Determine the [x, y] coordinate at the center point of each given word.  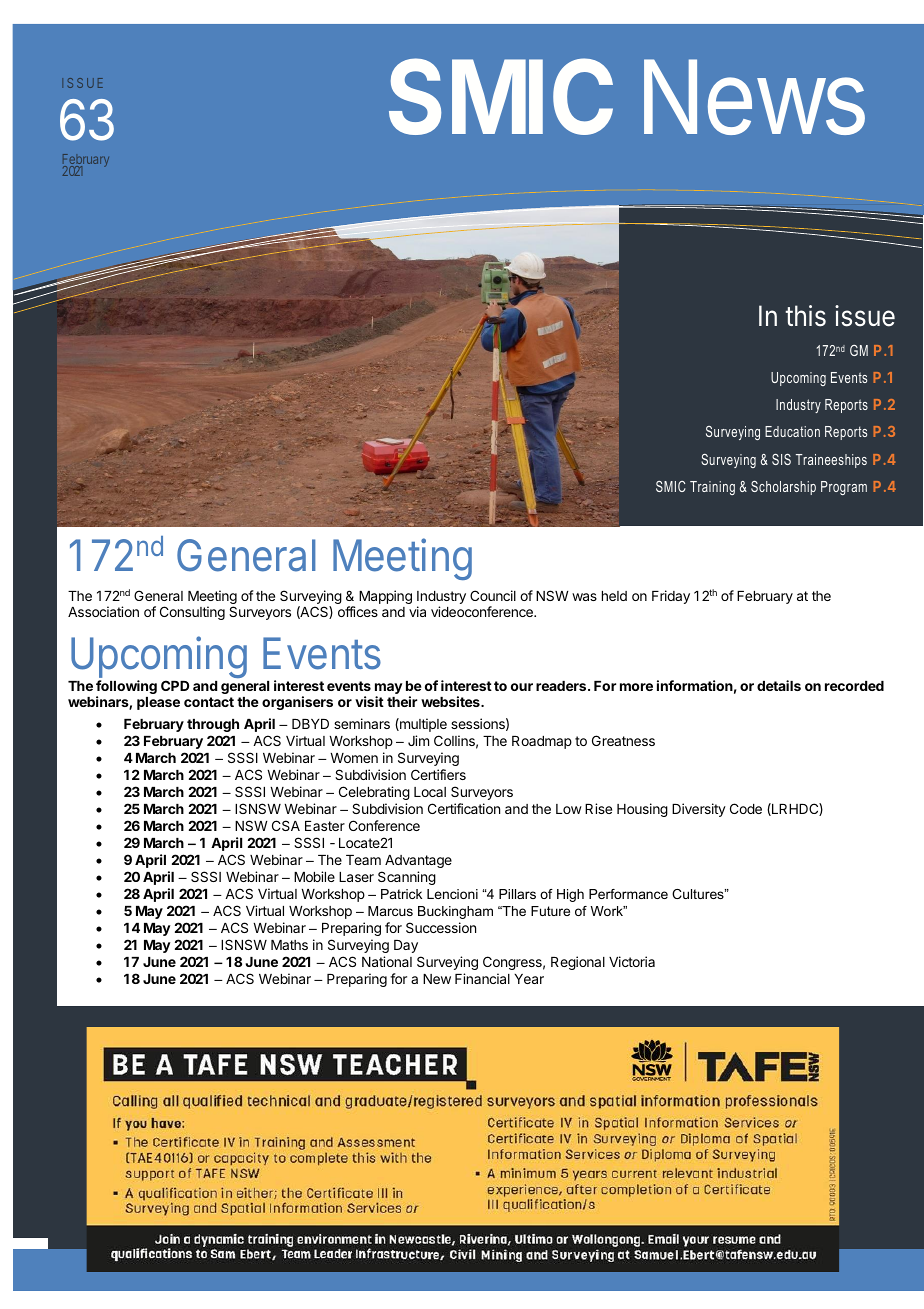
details [779, 685]
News [754, 97]
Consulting [192, 613]
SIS [781, 459]
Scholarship [783, 488]
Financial [482, 978]
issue [865, 316]
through [213, 725]
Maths [289, 945]
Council [493, 595]
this [805, 316]
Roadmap [542, 742]
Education [792, 431]
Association [103, 611]
